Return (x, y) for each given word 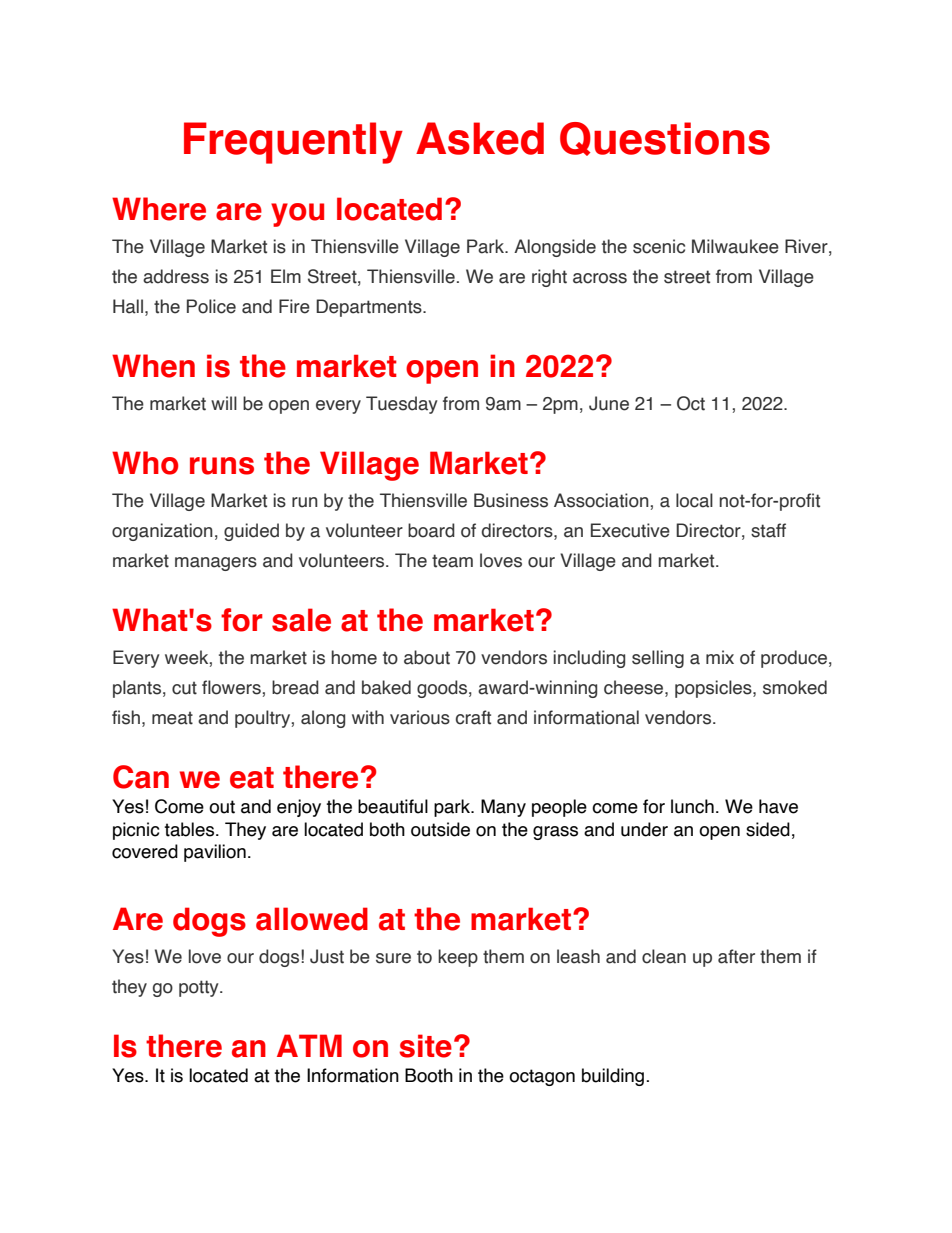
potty (200, 988)
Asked (480, 138)
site (425, 1046)
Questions (665, 139)
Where (159, 209)
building (613, 1077)
